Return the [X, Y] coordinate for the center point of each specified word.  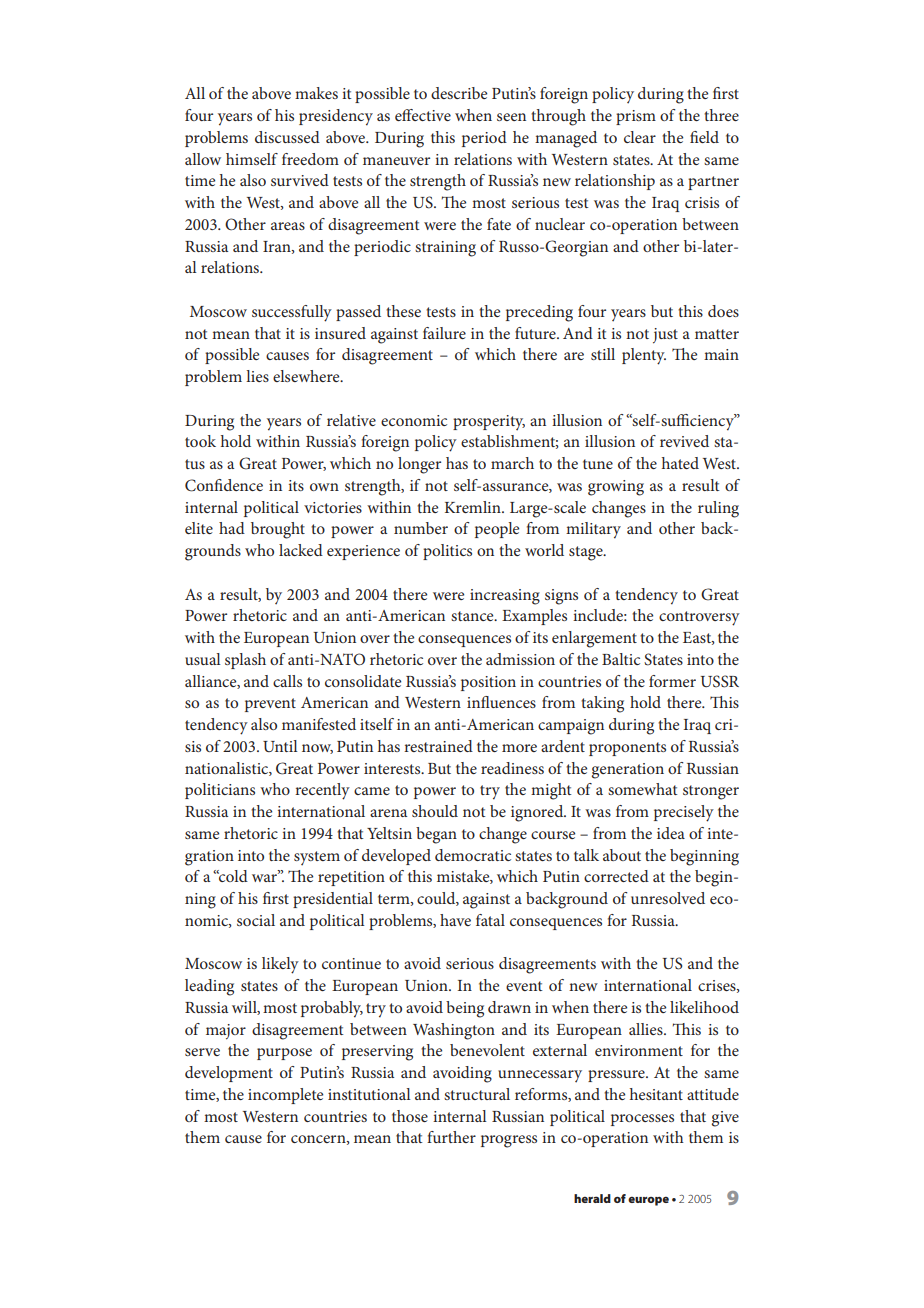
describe [459, 93]
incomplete [285, 1096]
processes [642, 1120]
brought [278, 530]
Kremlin [474, 507]
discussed [287, 137]
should [435, 811]
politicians [220, 791]
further [451, 1137]
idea [671, 833]
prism [636, 117]
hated [680, 463]
